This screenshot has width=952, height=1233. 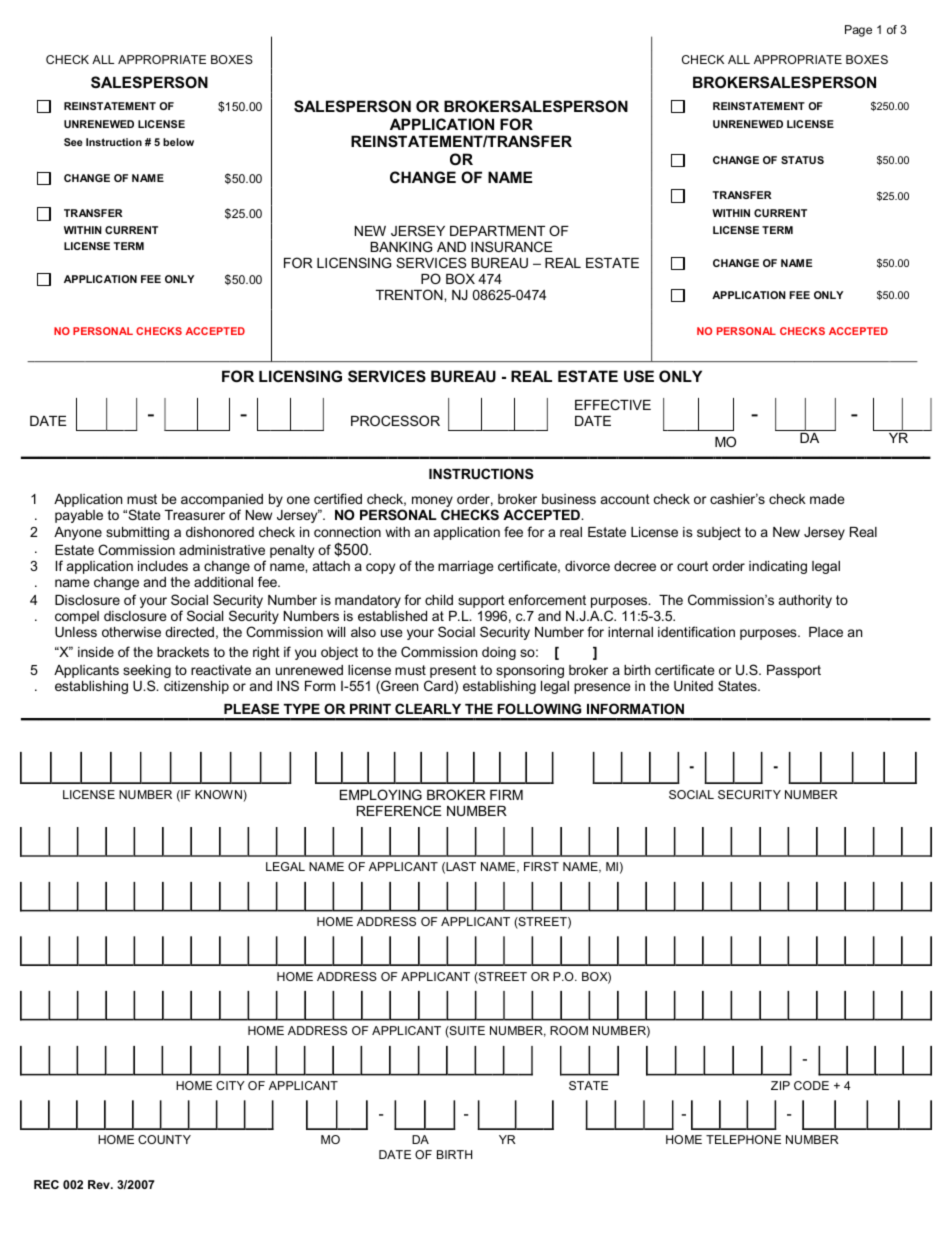 I want to click on TRENTON, so click(x=410, y=294).
